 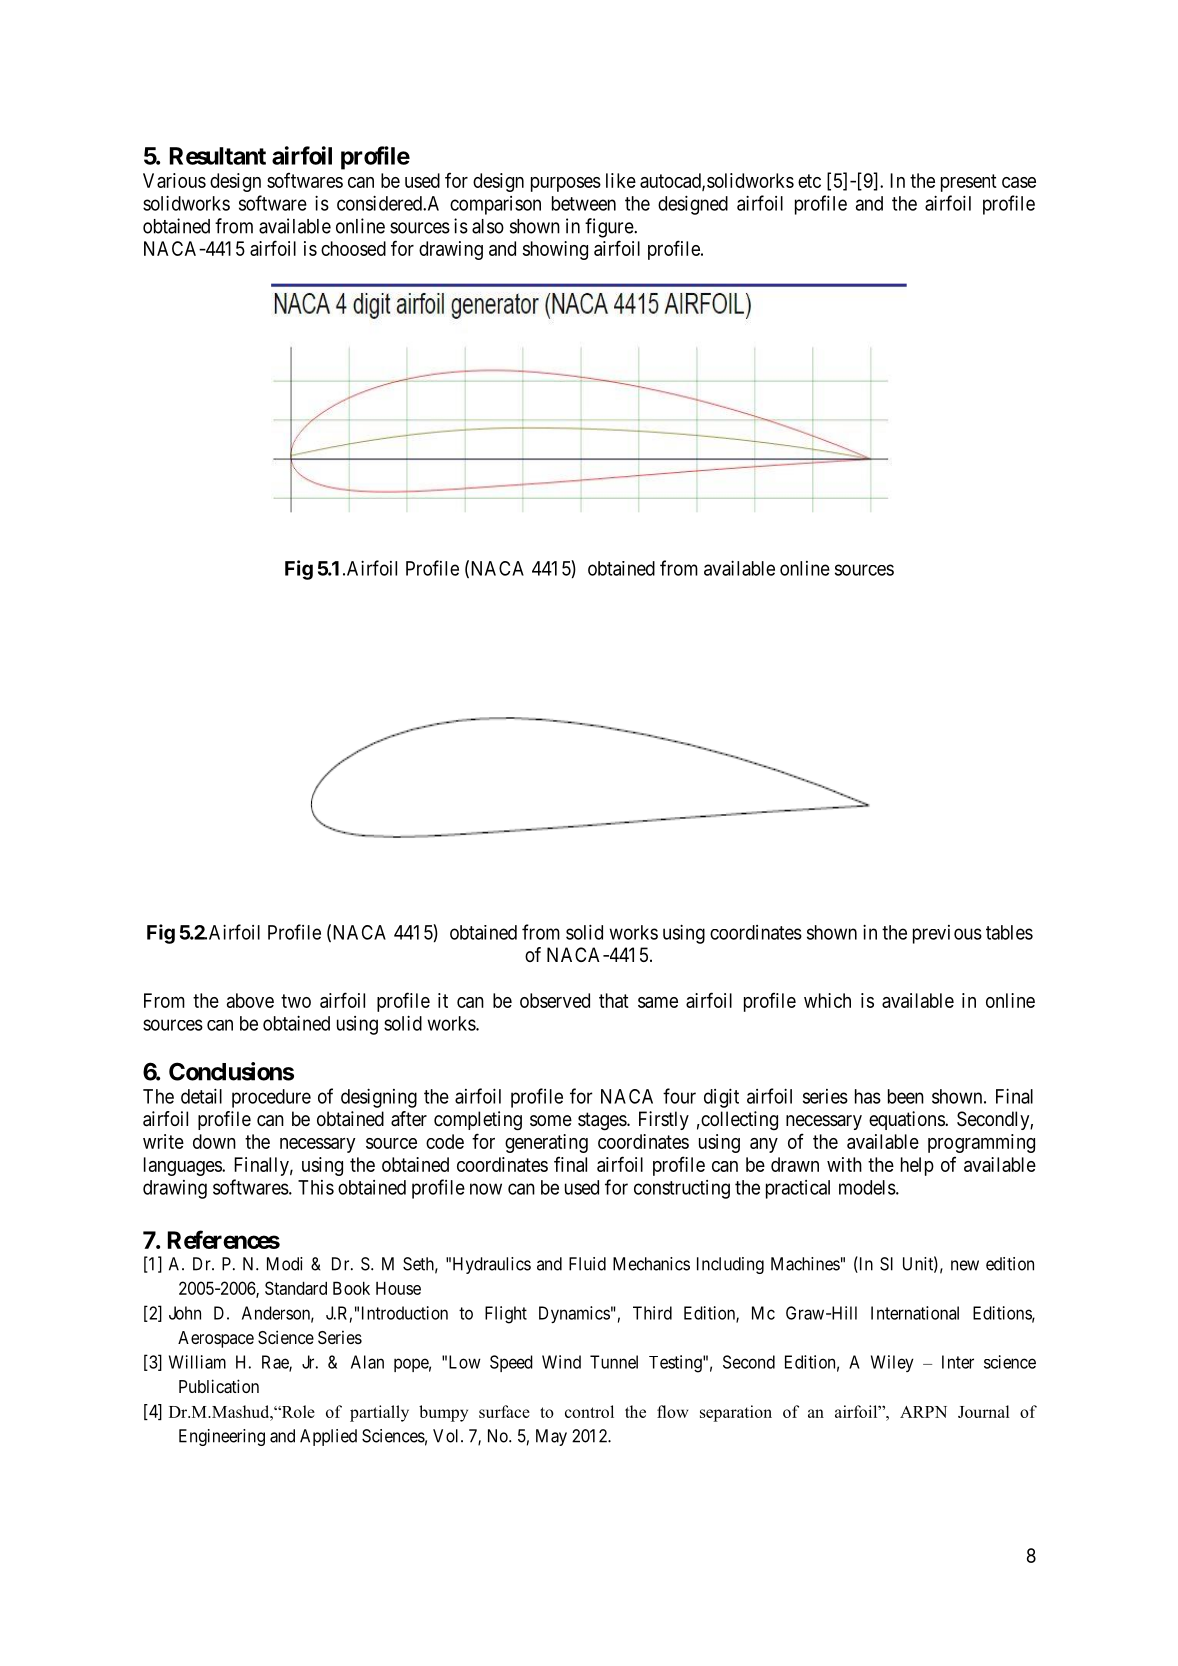 What do you see at coordinates (947, 934) in the screenshot?
I see `previous` at bounding box center [947, 934].
